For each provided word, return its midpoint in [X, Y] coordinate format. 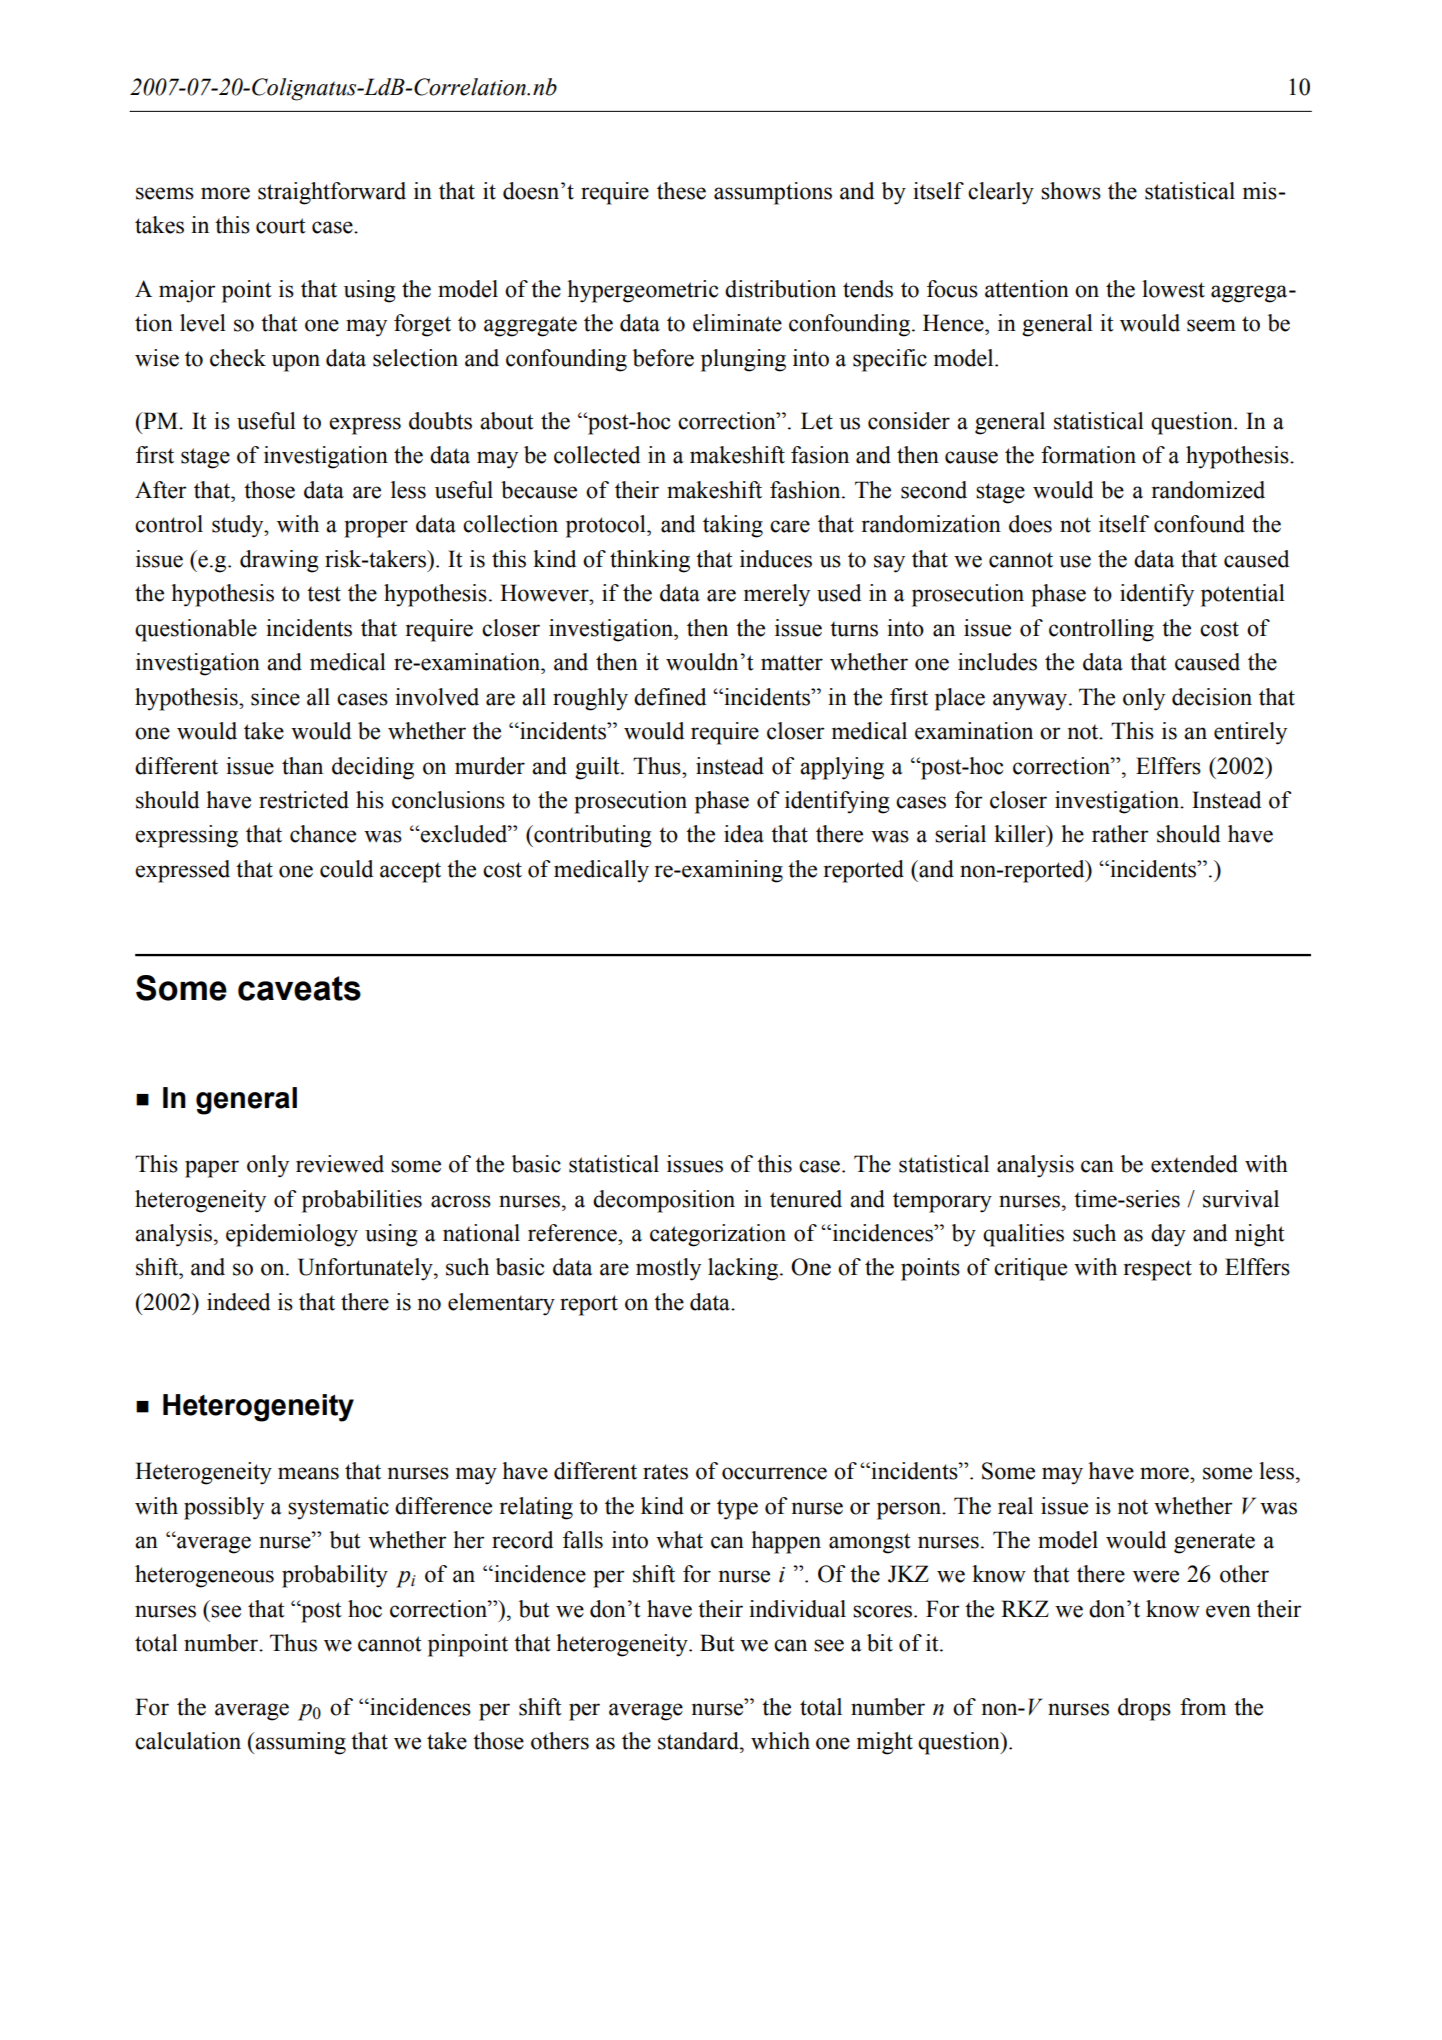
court [281, 226]
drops [1144, 1709]
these [681, 191]
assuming [300, 1743]
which [780, 1741]
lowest [1173, 289]
